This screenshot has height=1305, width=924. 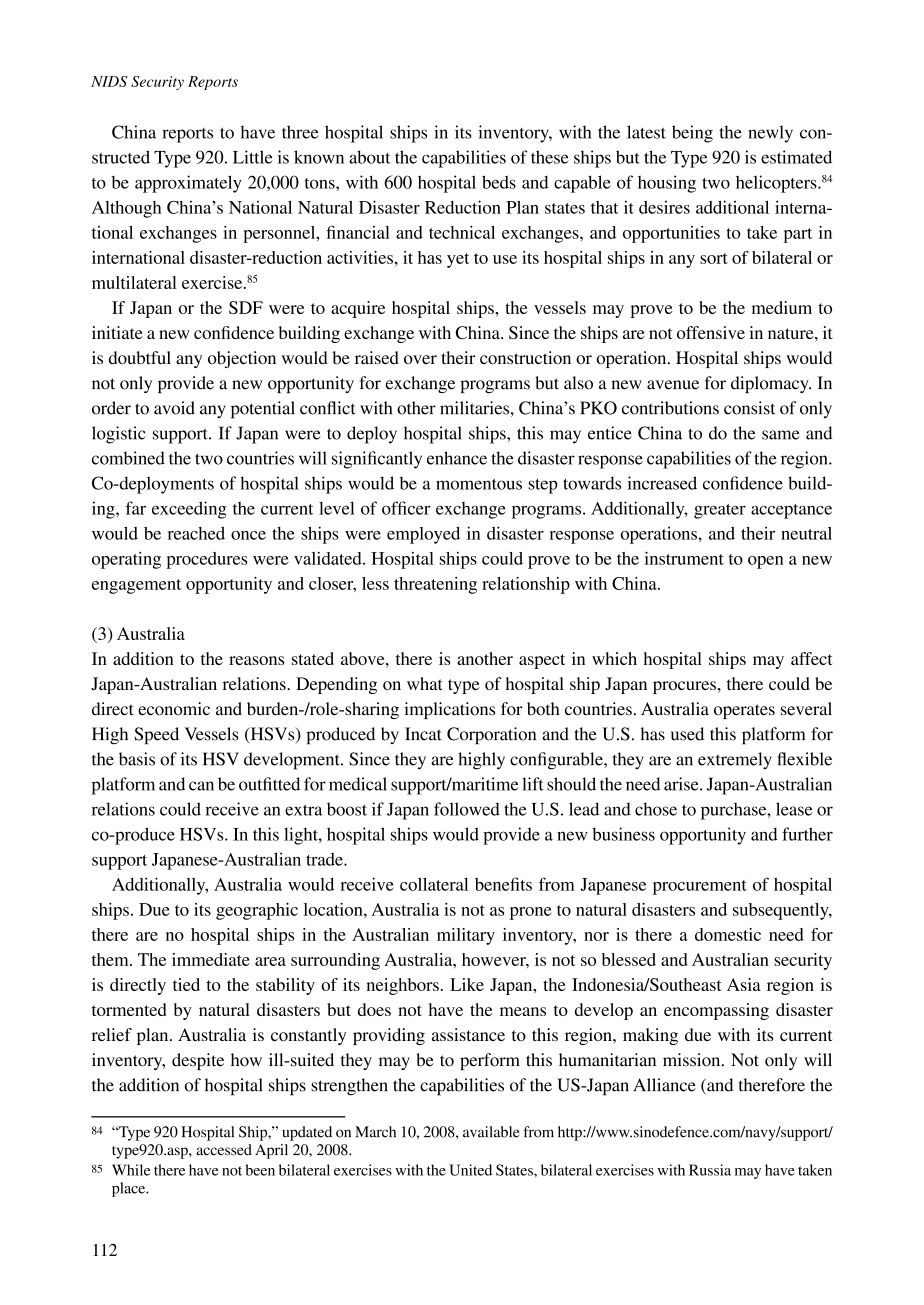 What do you see at coordinates (491, 1132) in the screenshot?
I see `available` at bounding box center [491, 1132].
